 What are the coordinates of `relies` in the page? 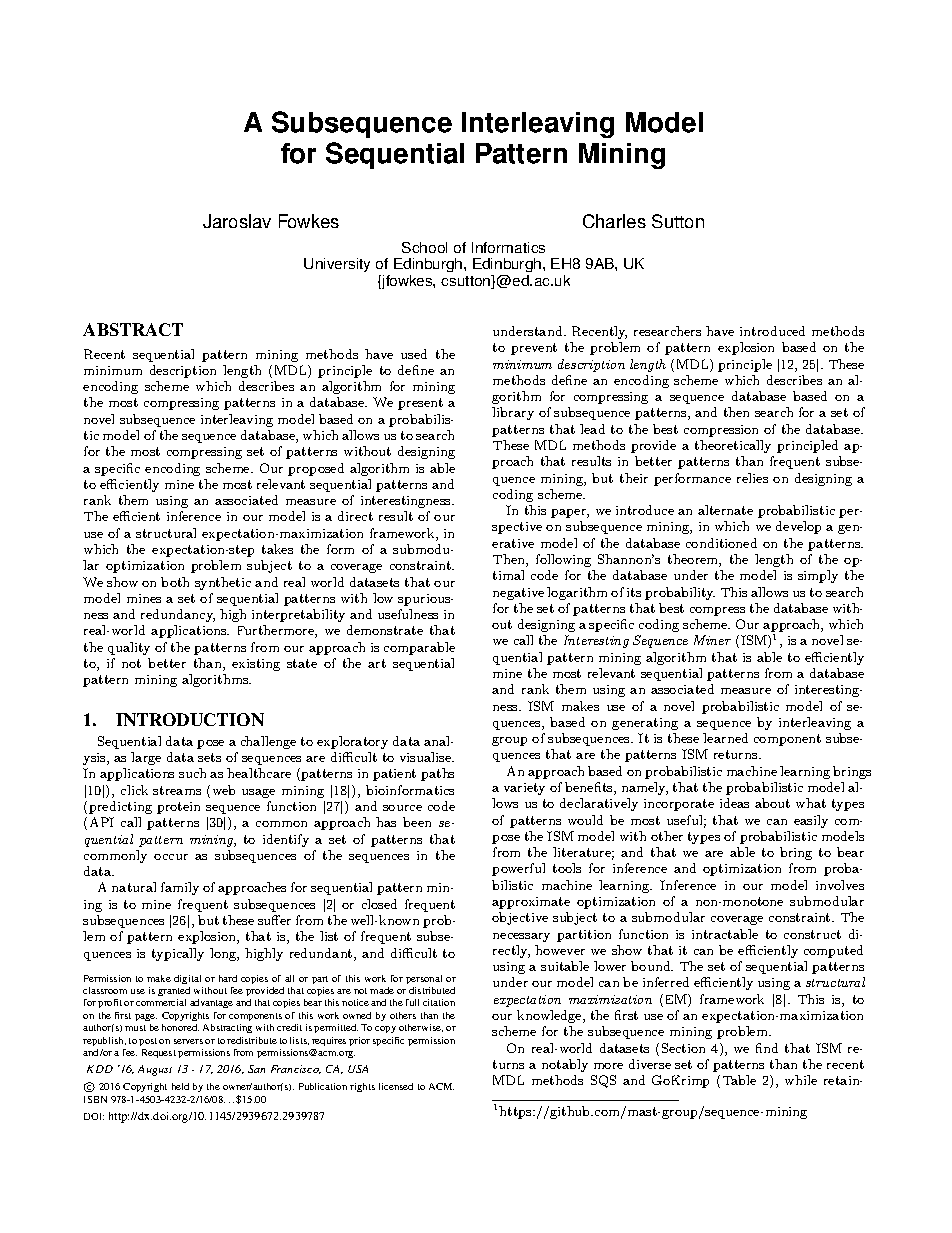 It's located at (752, 478).
